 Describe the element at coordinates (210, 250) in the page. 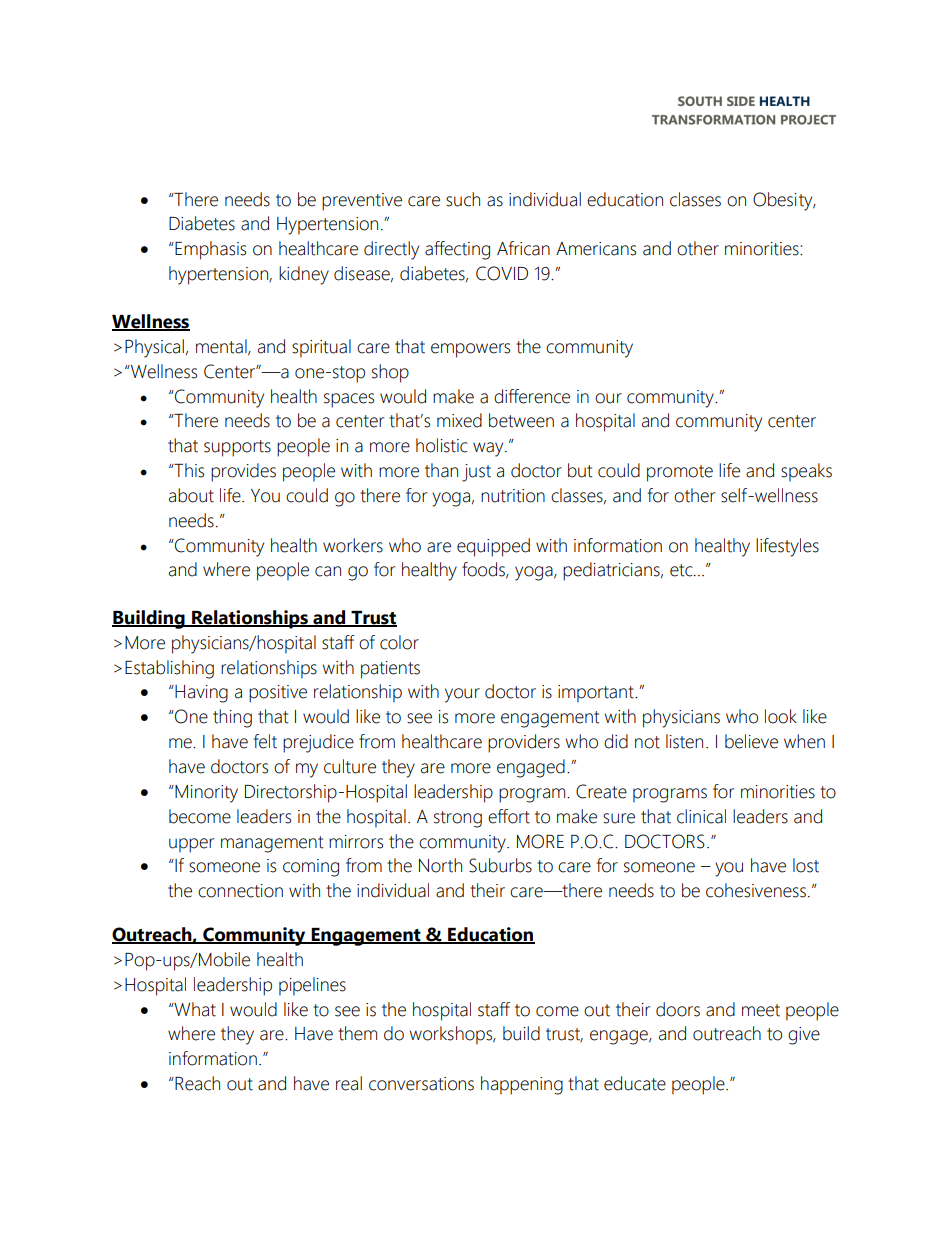

I see `Emphasis` at that location.
